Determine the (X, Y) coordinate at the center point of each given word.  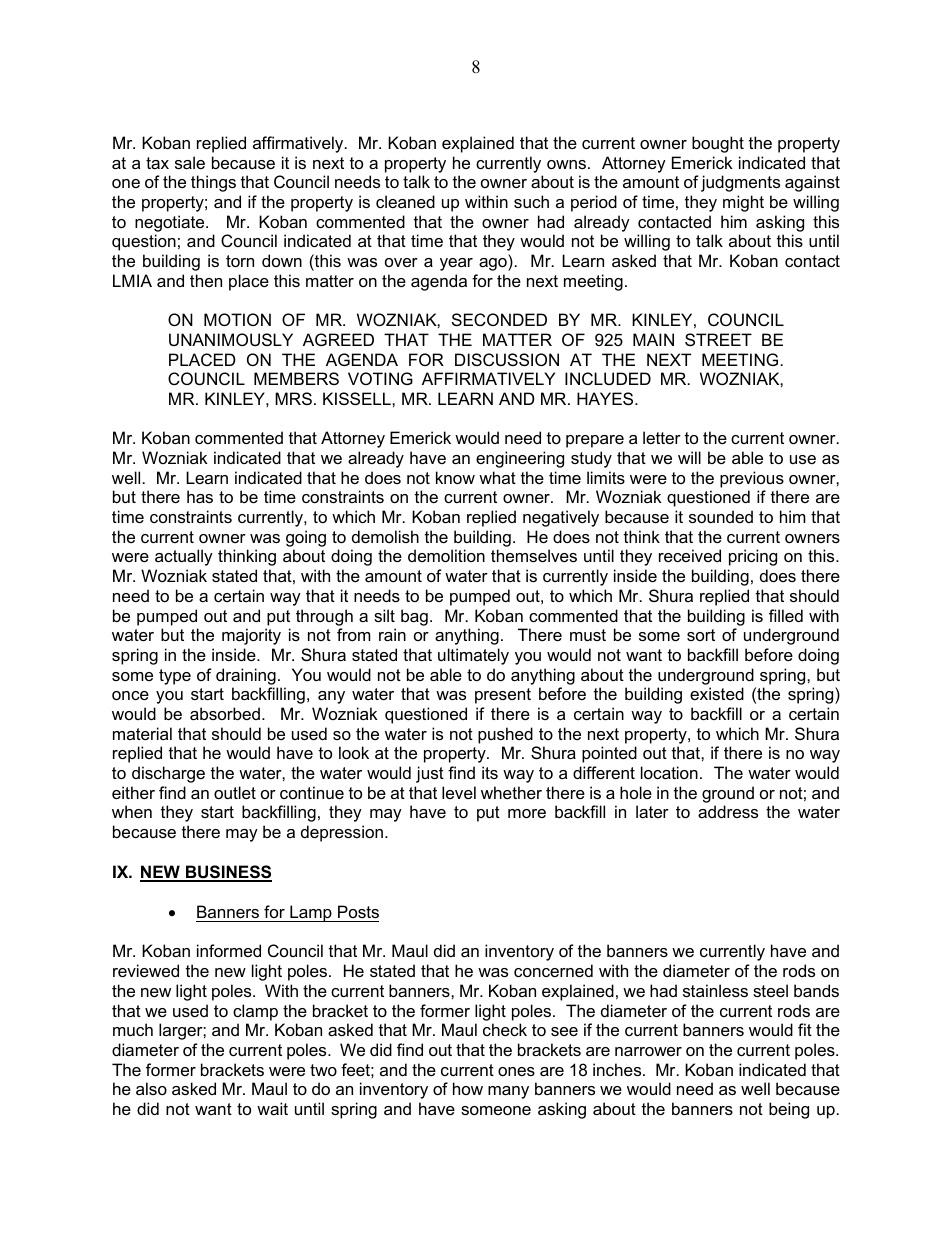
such (531, 201)
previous (752, 479)
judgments (740, 183)
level (459, 792)
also (151, 1088)
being (789, 1110)
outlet (235, 792)
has (200, 496)
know (455, 477)
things (213, 183)
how (468, 1088)
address (728, 811)
